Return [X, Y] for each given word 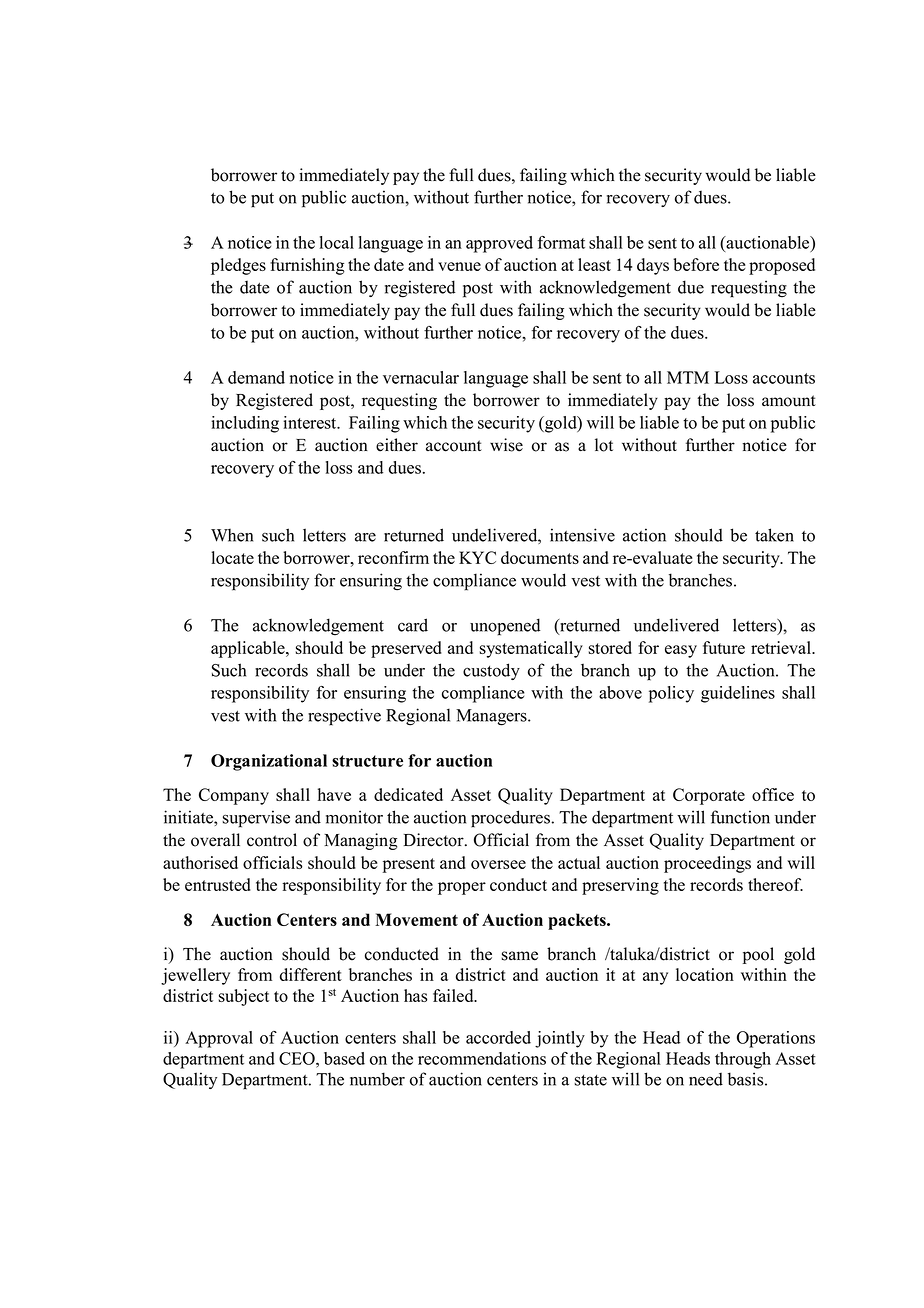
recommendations [482, 1058]
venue [459, 266]
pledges [238, 266]
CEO [298, 1058]
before [696, 264]
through [743, 1060]
